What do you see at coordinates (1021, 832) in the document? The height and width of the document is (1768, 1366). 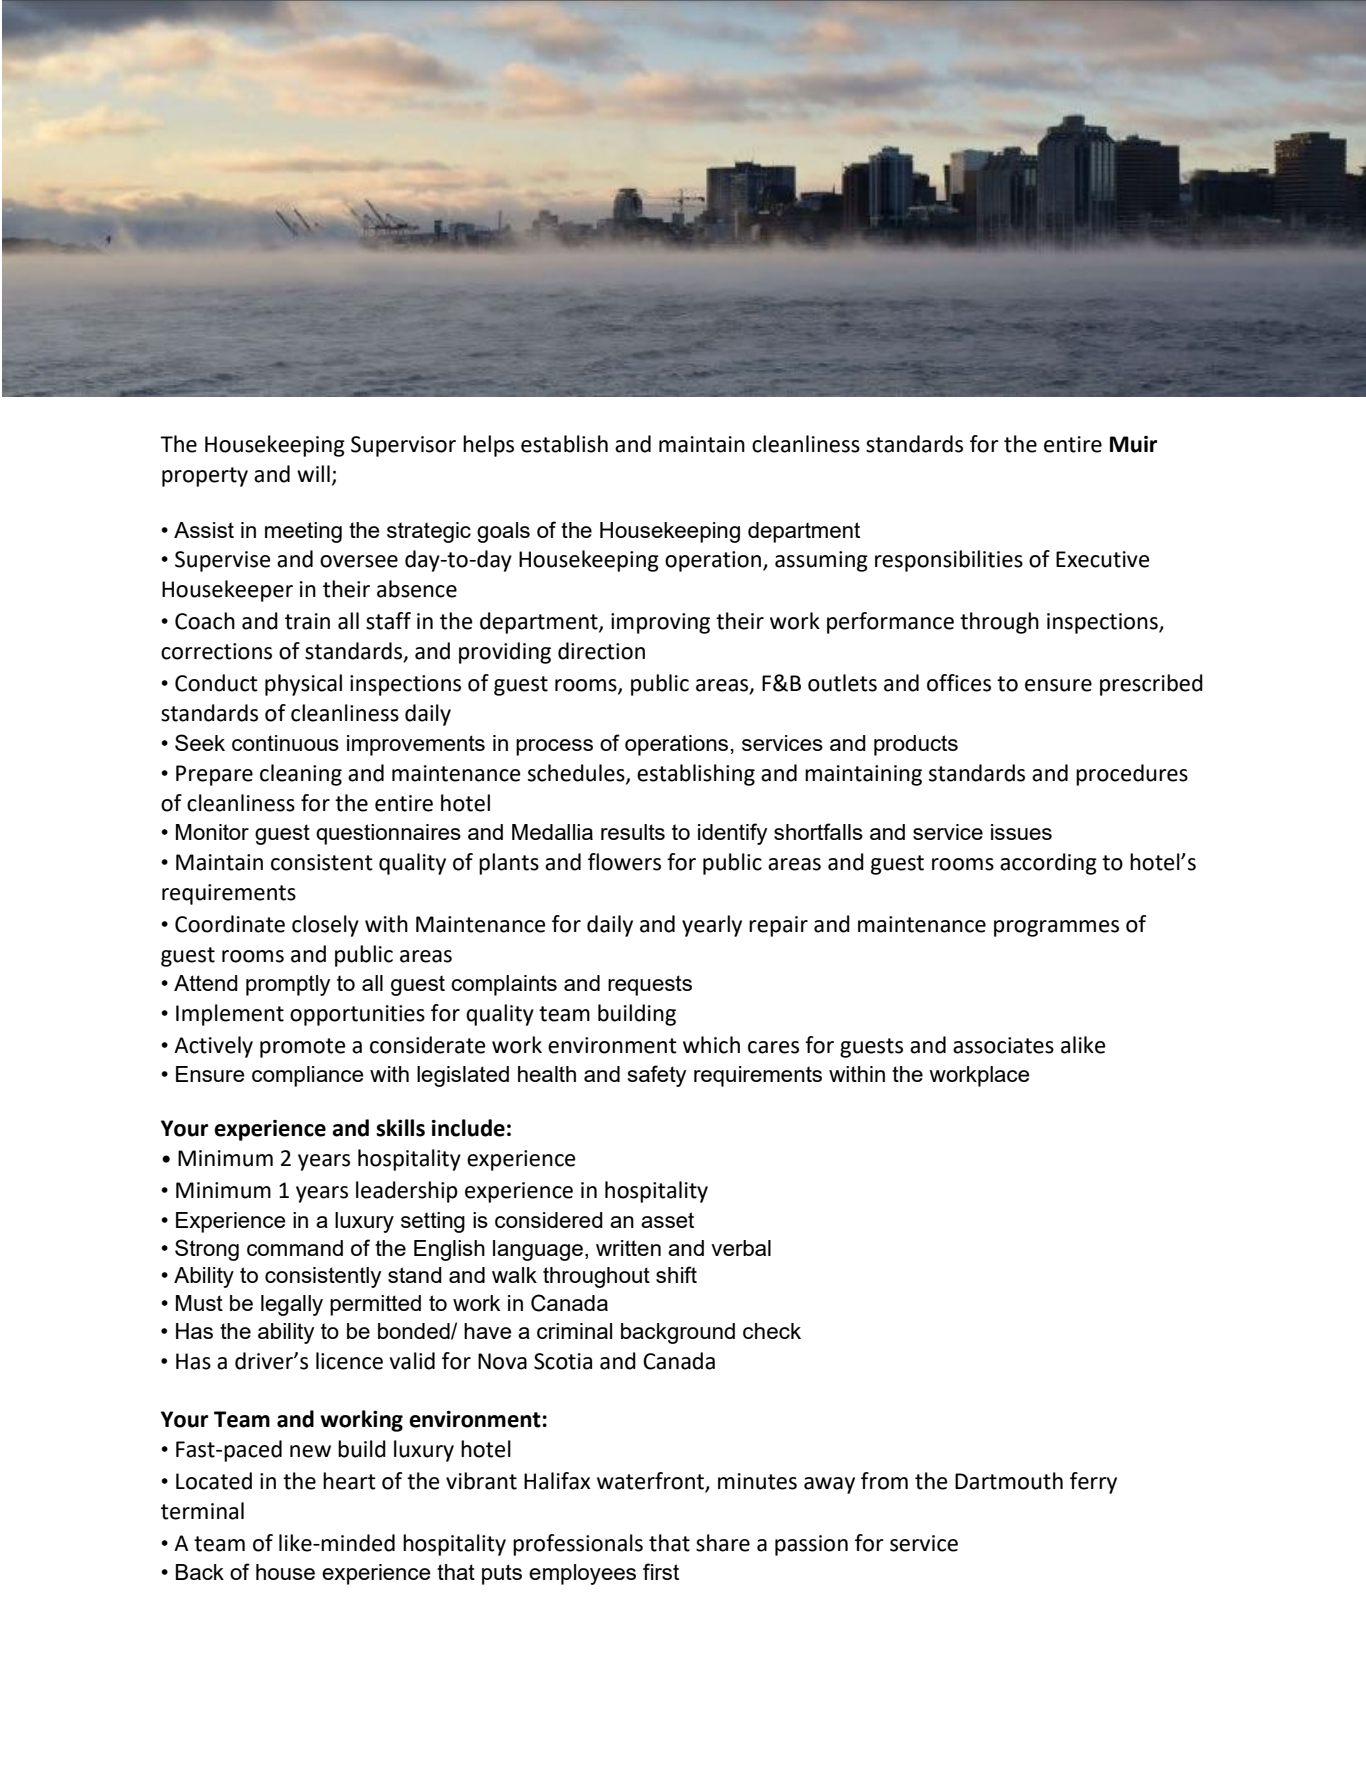 I see `issues` at bounding box center [1021, 832].
